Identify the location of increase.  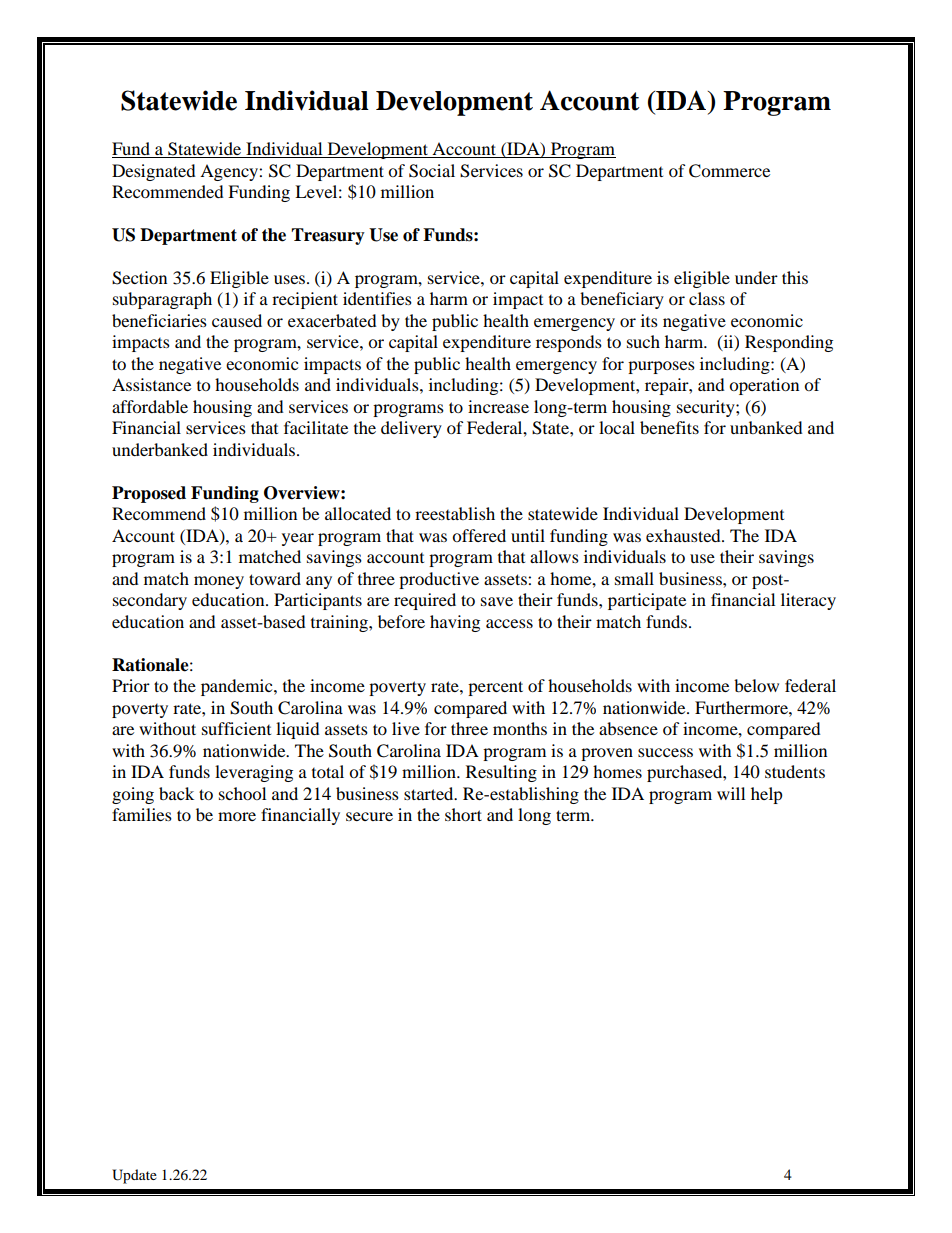
(498, 406).
